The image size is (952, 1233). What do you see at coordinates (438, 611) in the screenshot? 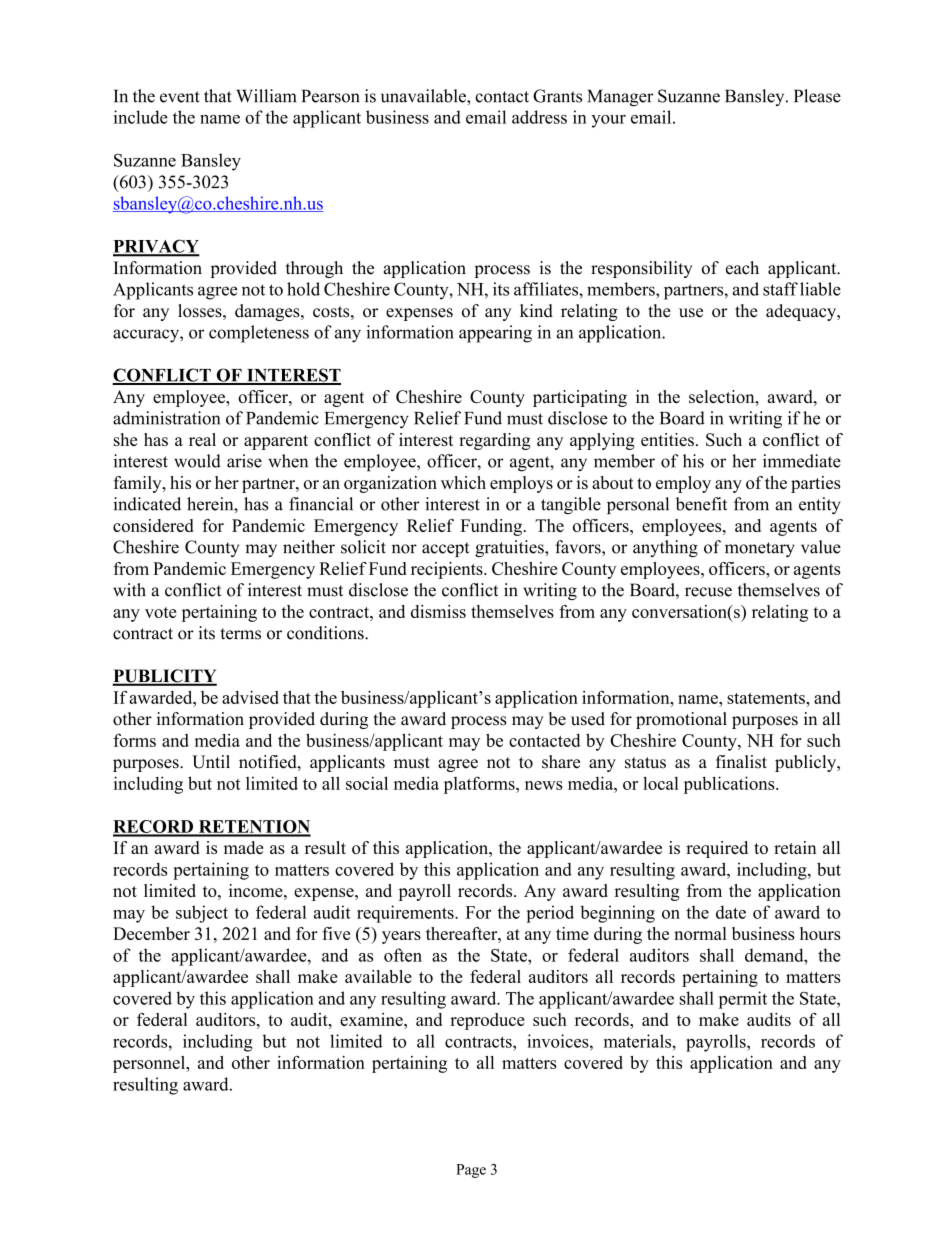
I see `dismiss` at bounding box center [438, 611].
